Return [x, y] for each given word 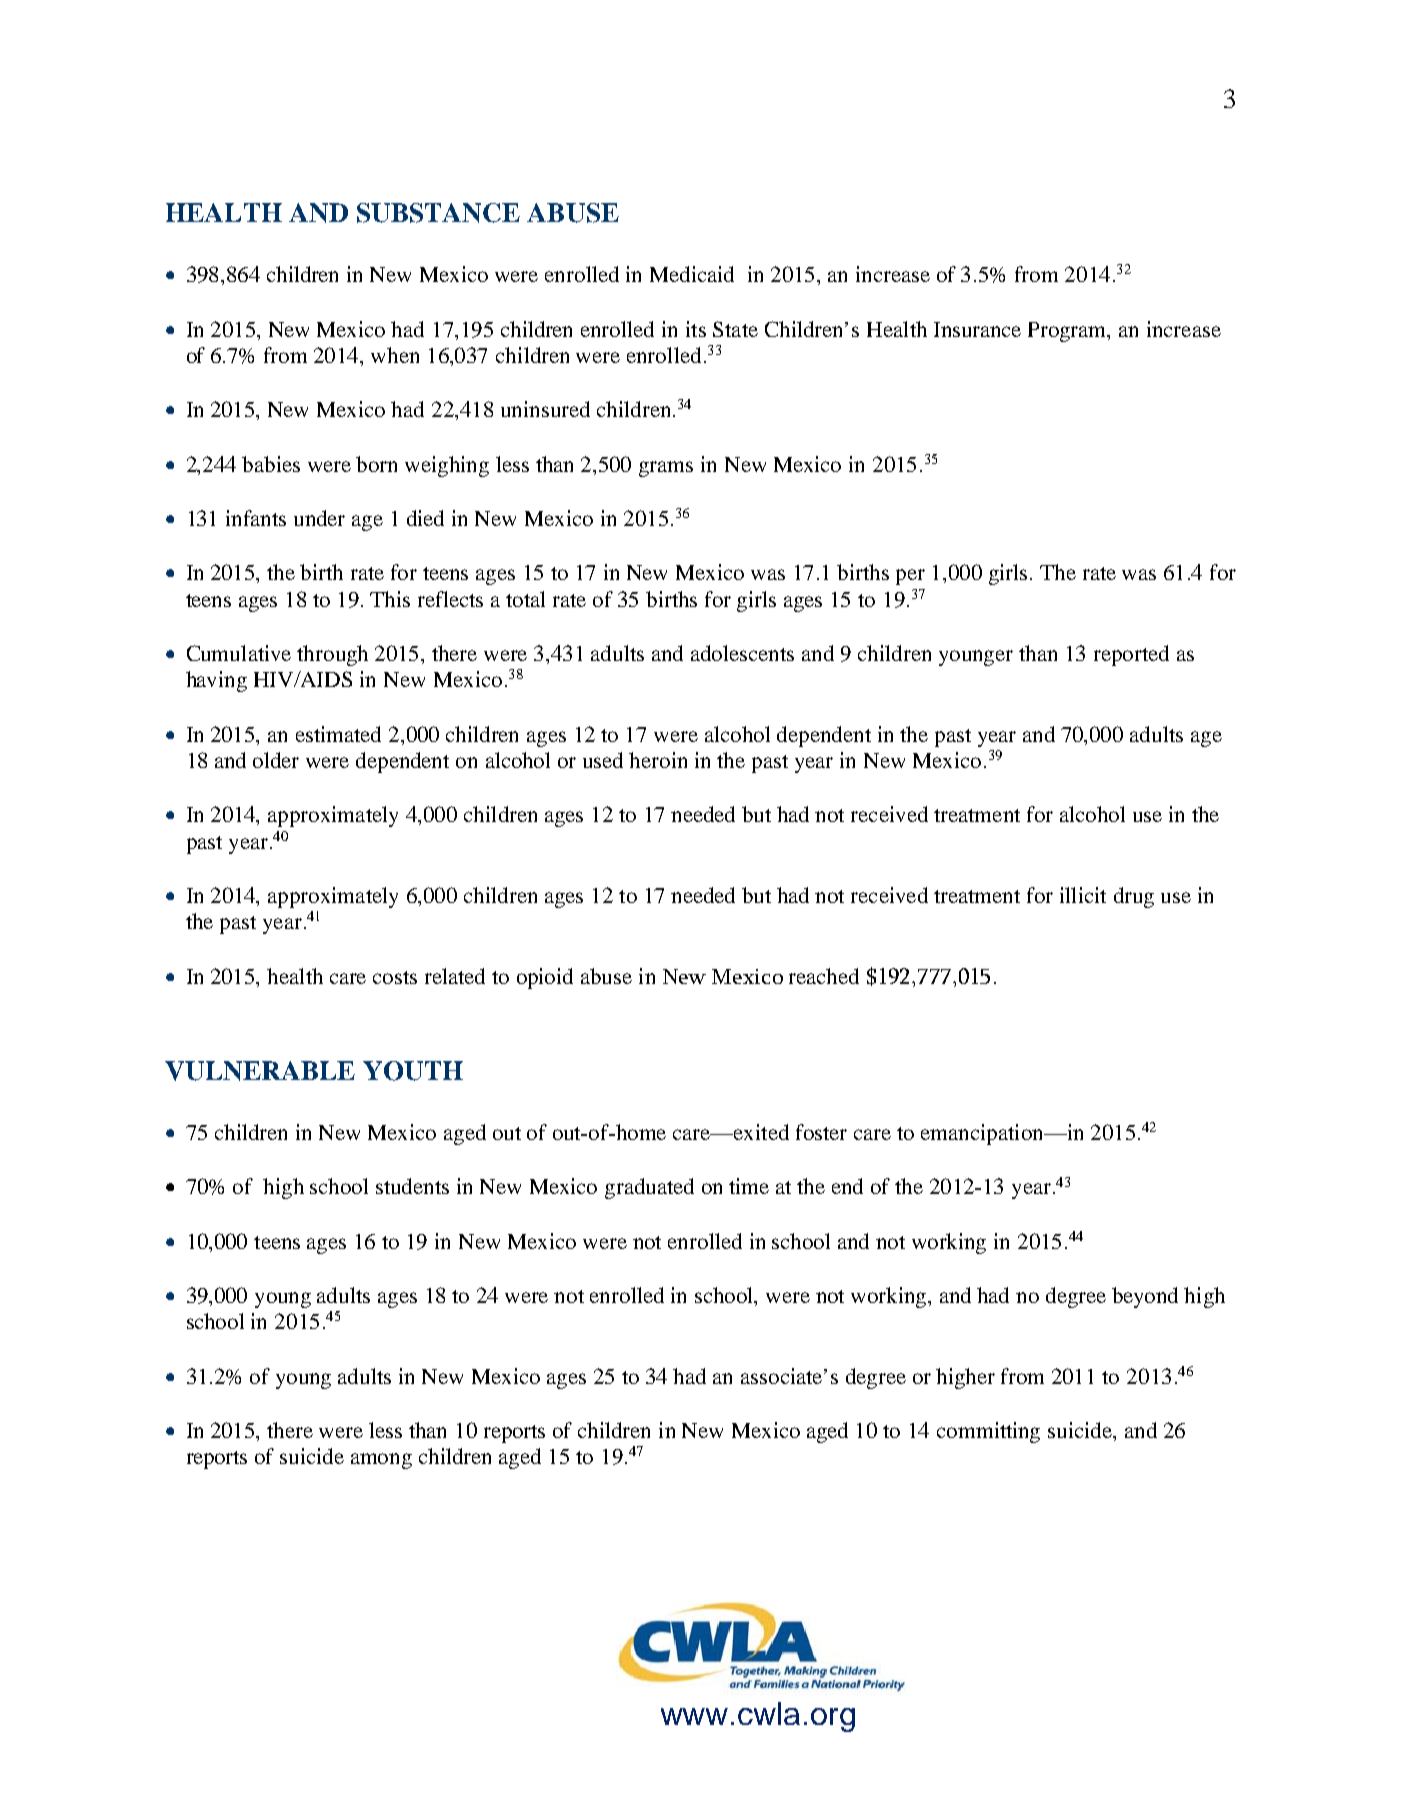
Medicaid [692, 274]
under [319, 518]
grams [666, 469]
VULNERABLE [260, 1071]
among [381, 1461]
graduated [649, 1188]
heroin [658, 760]
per [910, 577]
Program [1068, 332]
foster [821, 1132]
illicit [1083, 895]
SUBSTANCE [438, 213]
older [276, 760]
